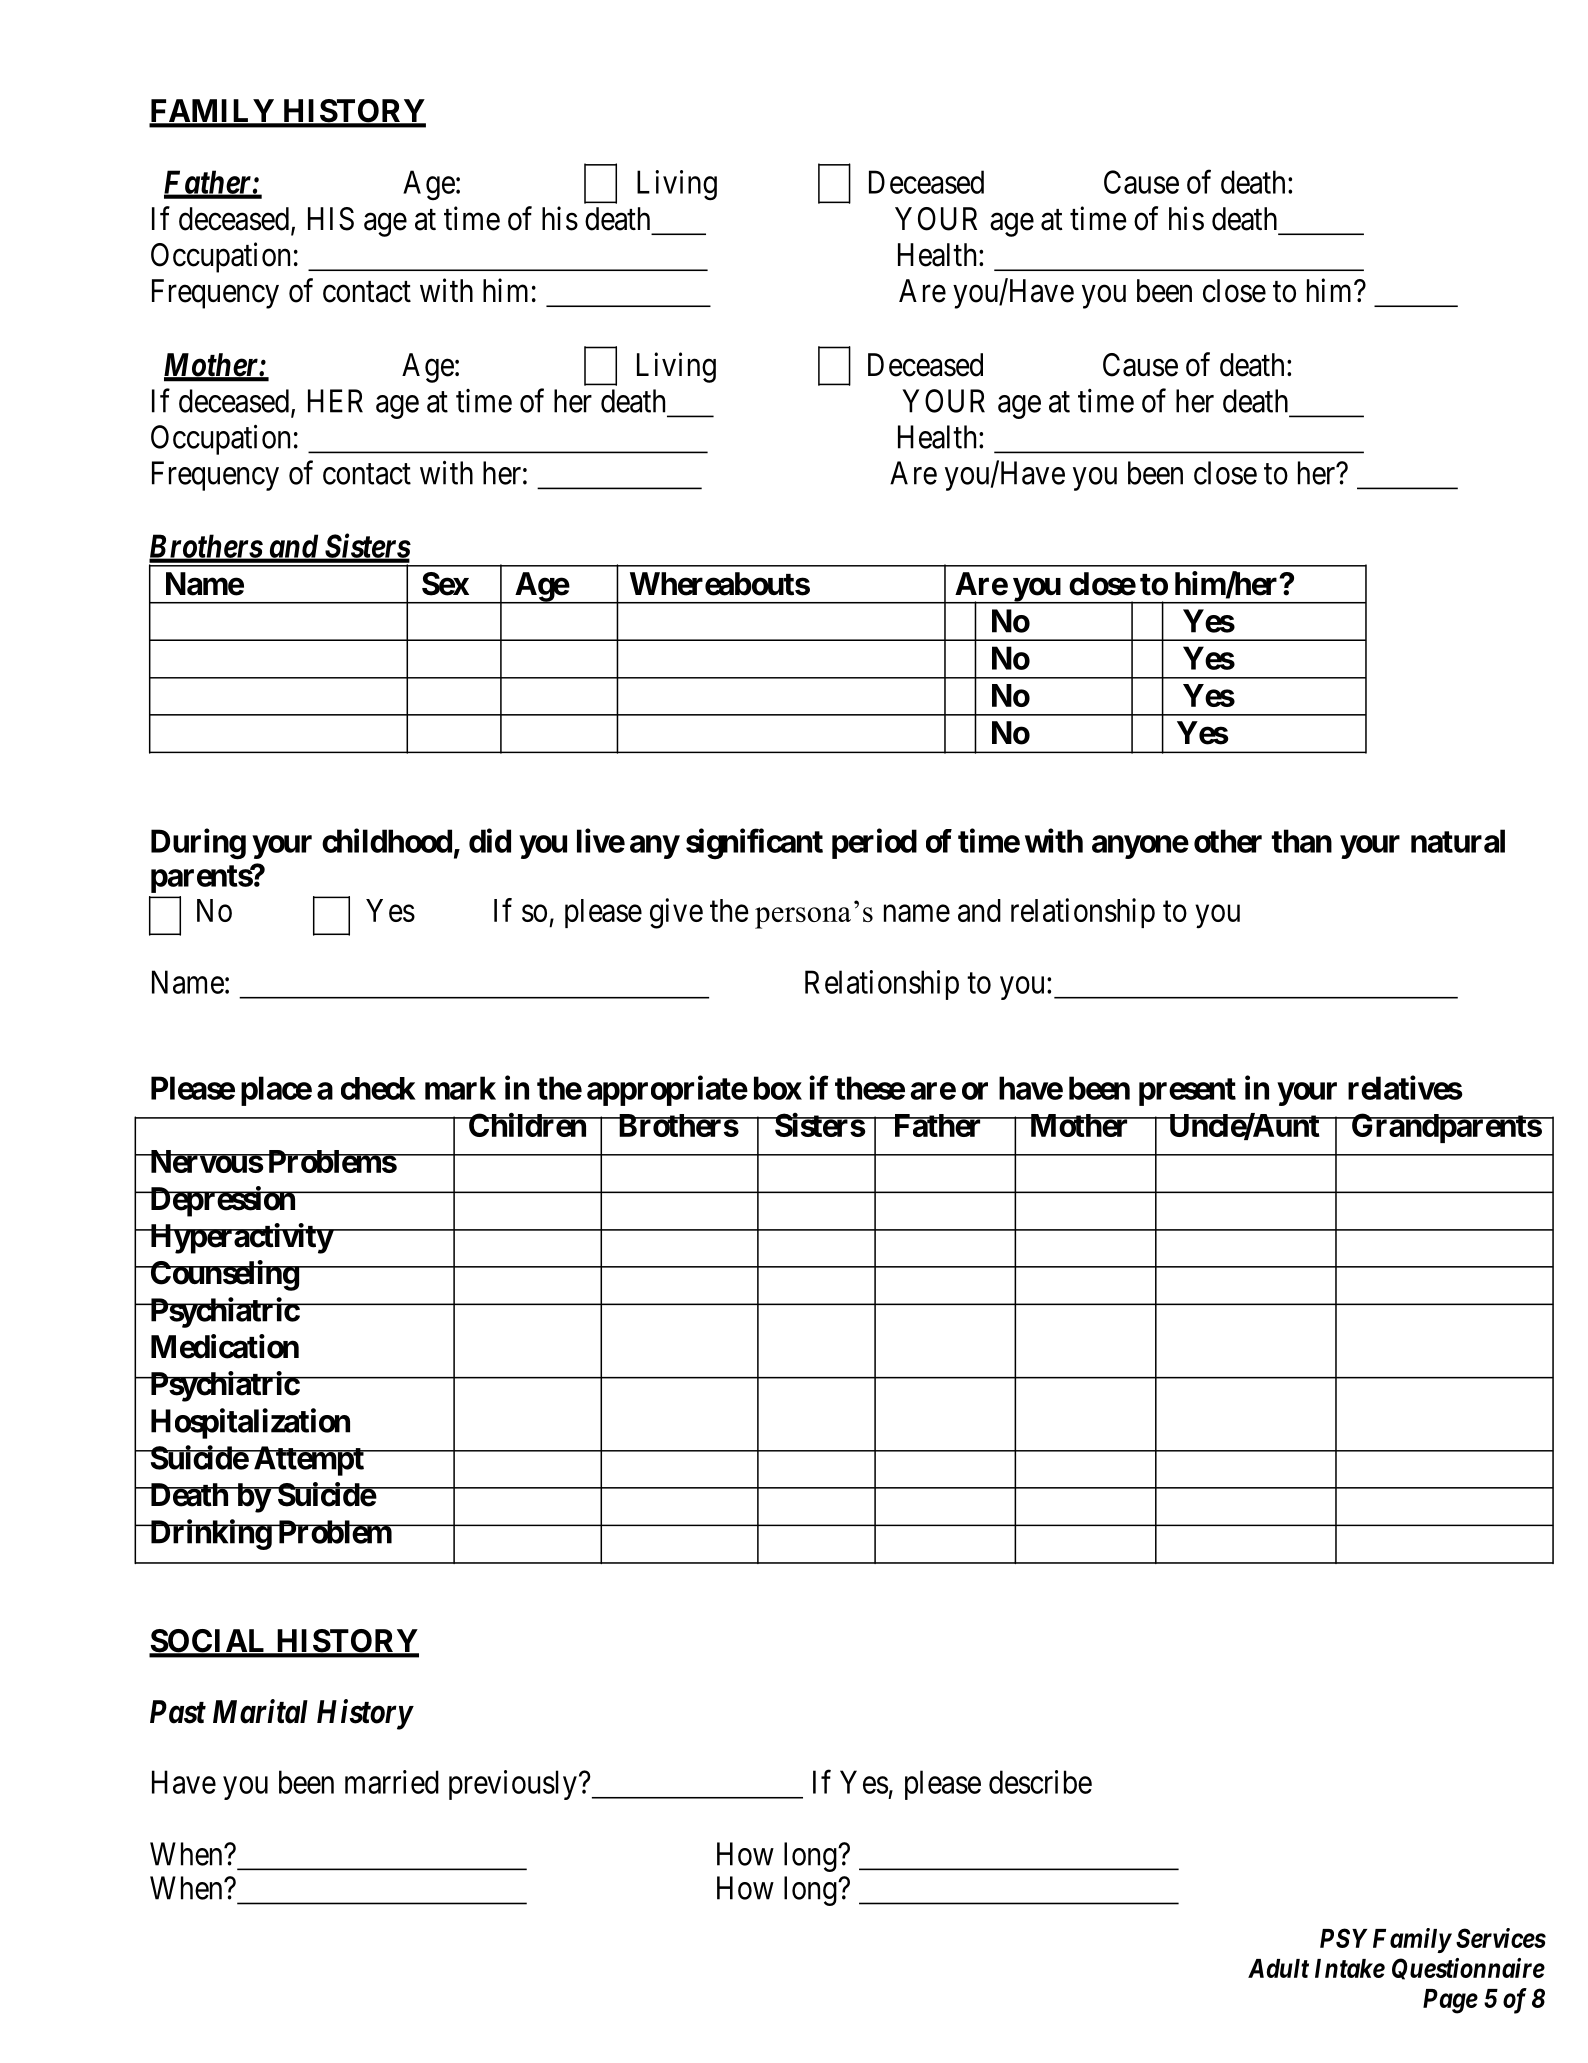 Image resolution: width=1588 pixels, height=2063 pixels. I want to click on than, so click(1301, 841).
